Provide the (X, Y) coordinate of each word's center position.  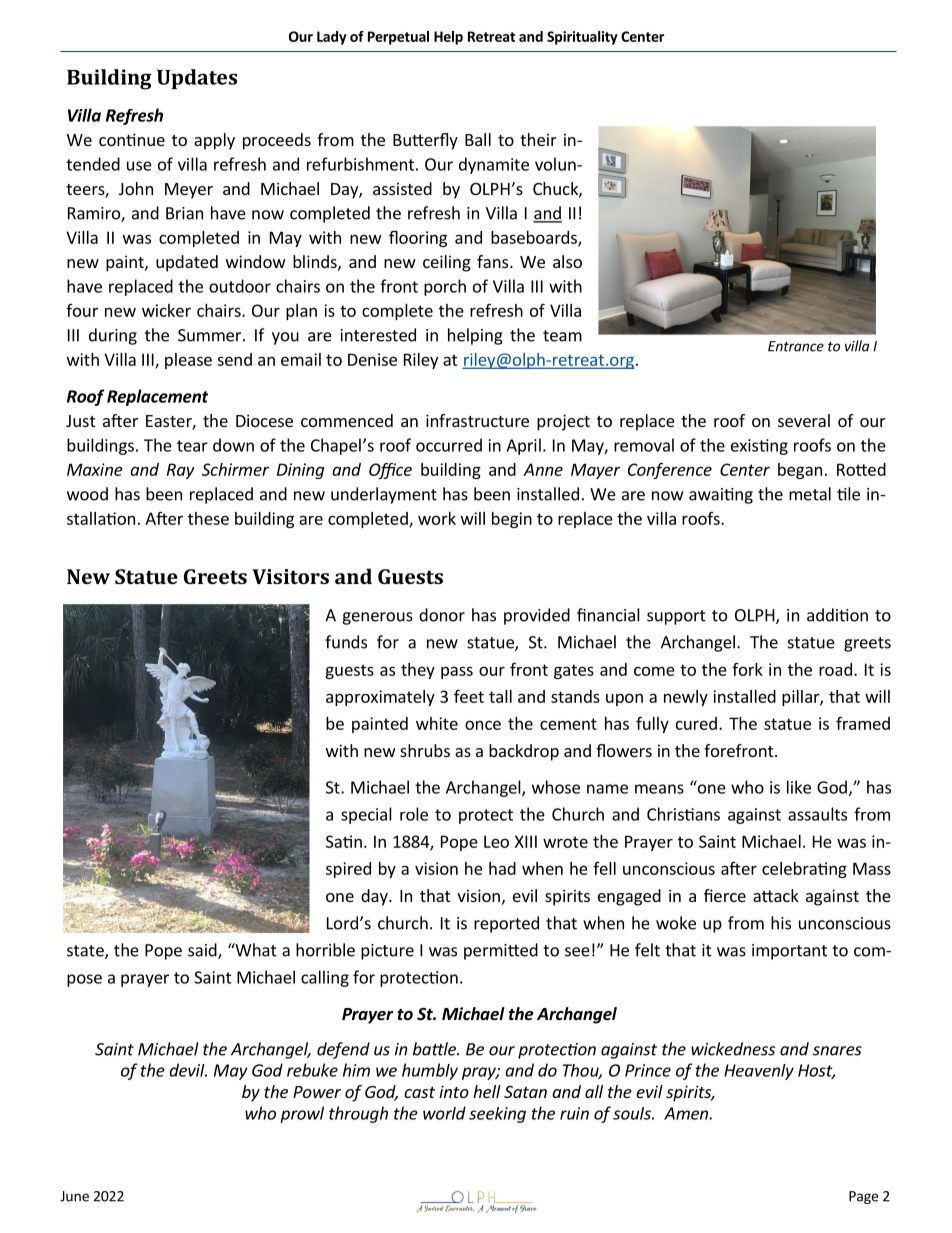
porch (445, 287)
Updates (197, 79)
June (74, 1196)
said (203, 951)
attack (776, 895)
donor (442, 615)
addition (837, 615)
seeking (497, 1115)
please (188, 361)
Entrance (796, 346)
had (502, 868)
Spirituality (582, 38)
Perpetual (398, 38)
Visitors (290, 576)
